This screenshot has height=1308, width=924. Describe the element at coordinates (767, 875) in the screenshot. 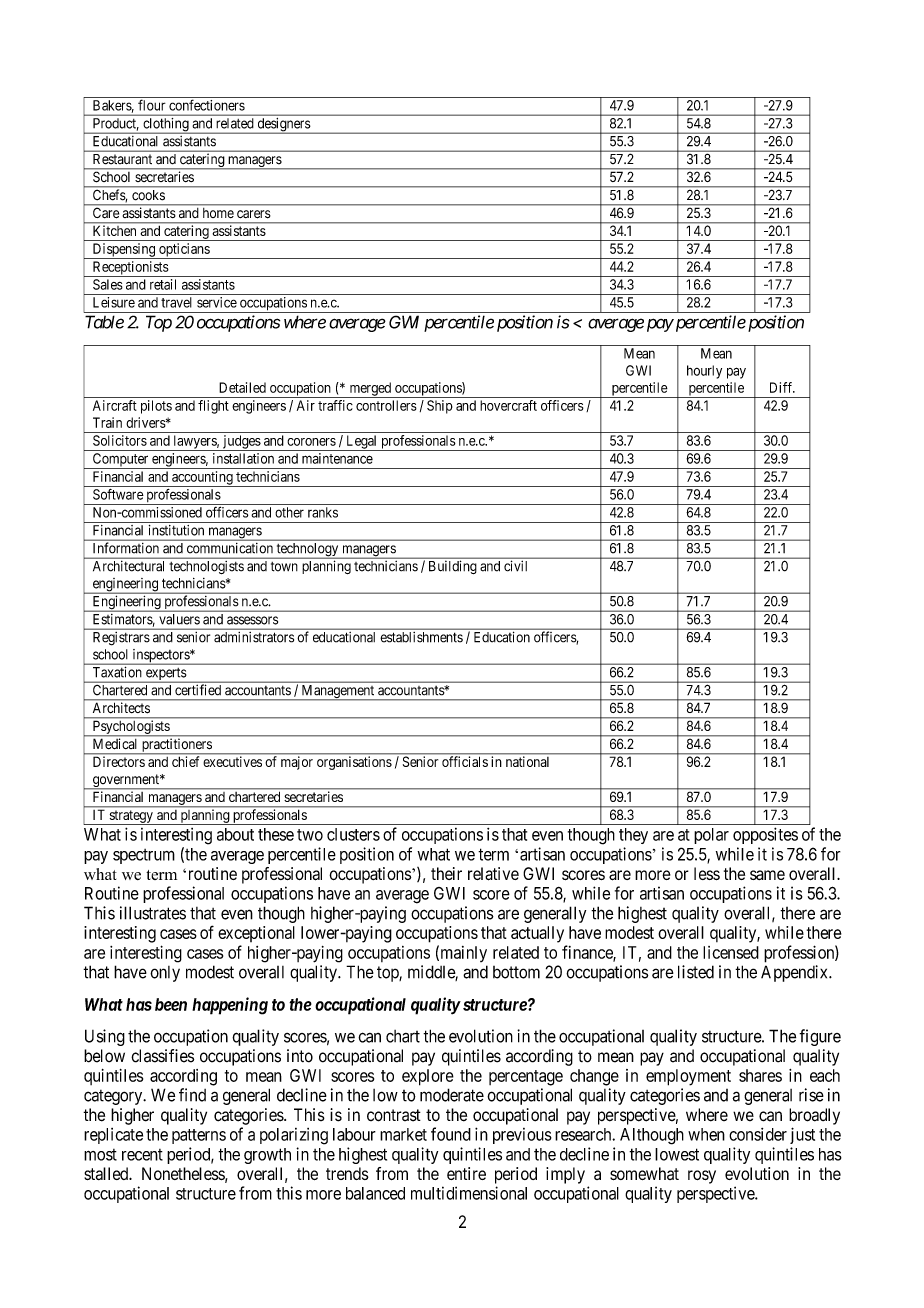

I see `same` at that location.
